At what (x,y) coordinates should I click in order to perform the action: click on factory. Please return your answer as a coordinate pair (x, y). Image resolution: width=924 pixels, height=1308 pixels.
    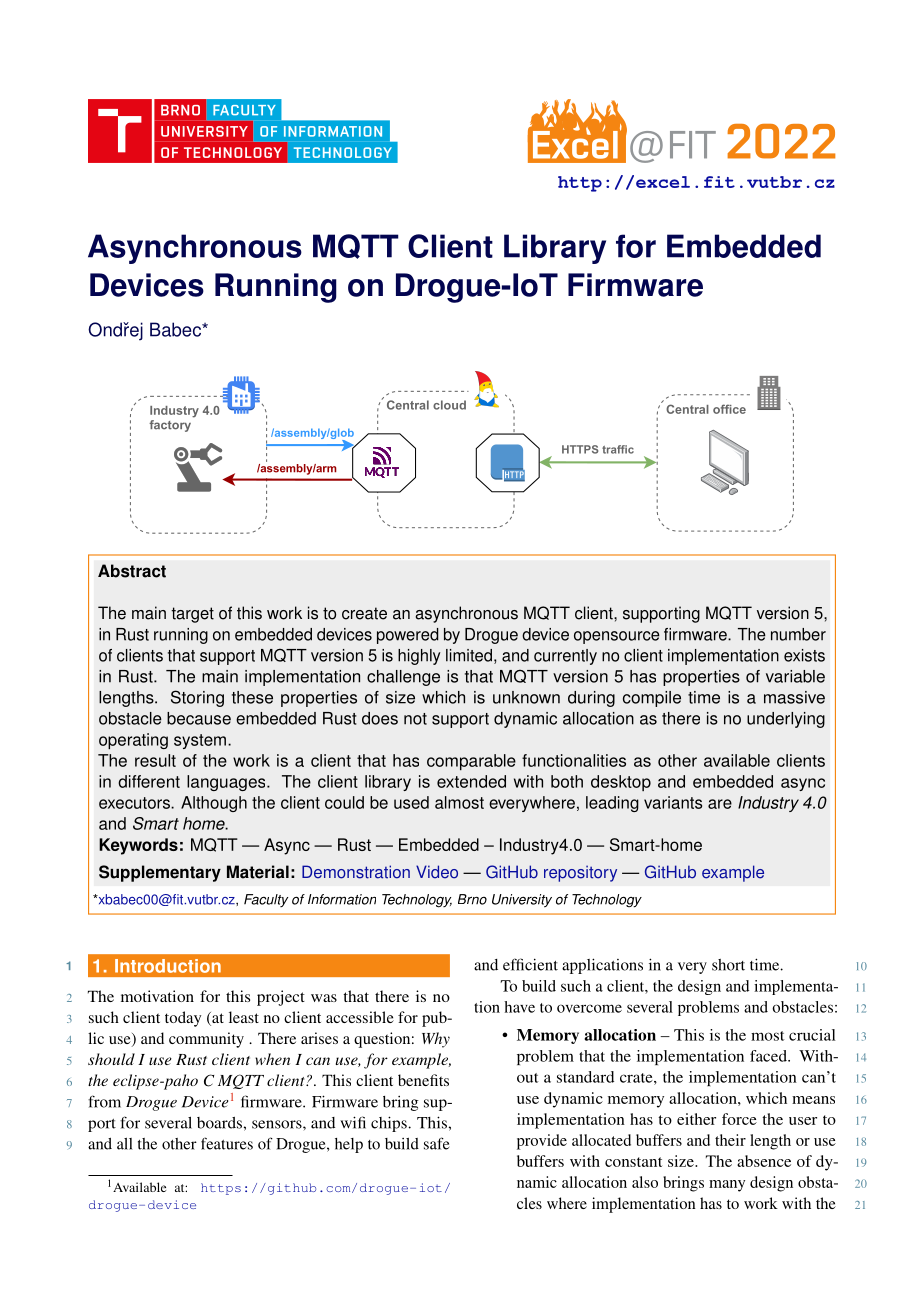
    Looking at the image, I should click on (170, 426).
